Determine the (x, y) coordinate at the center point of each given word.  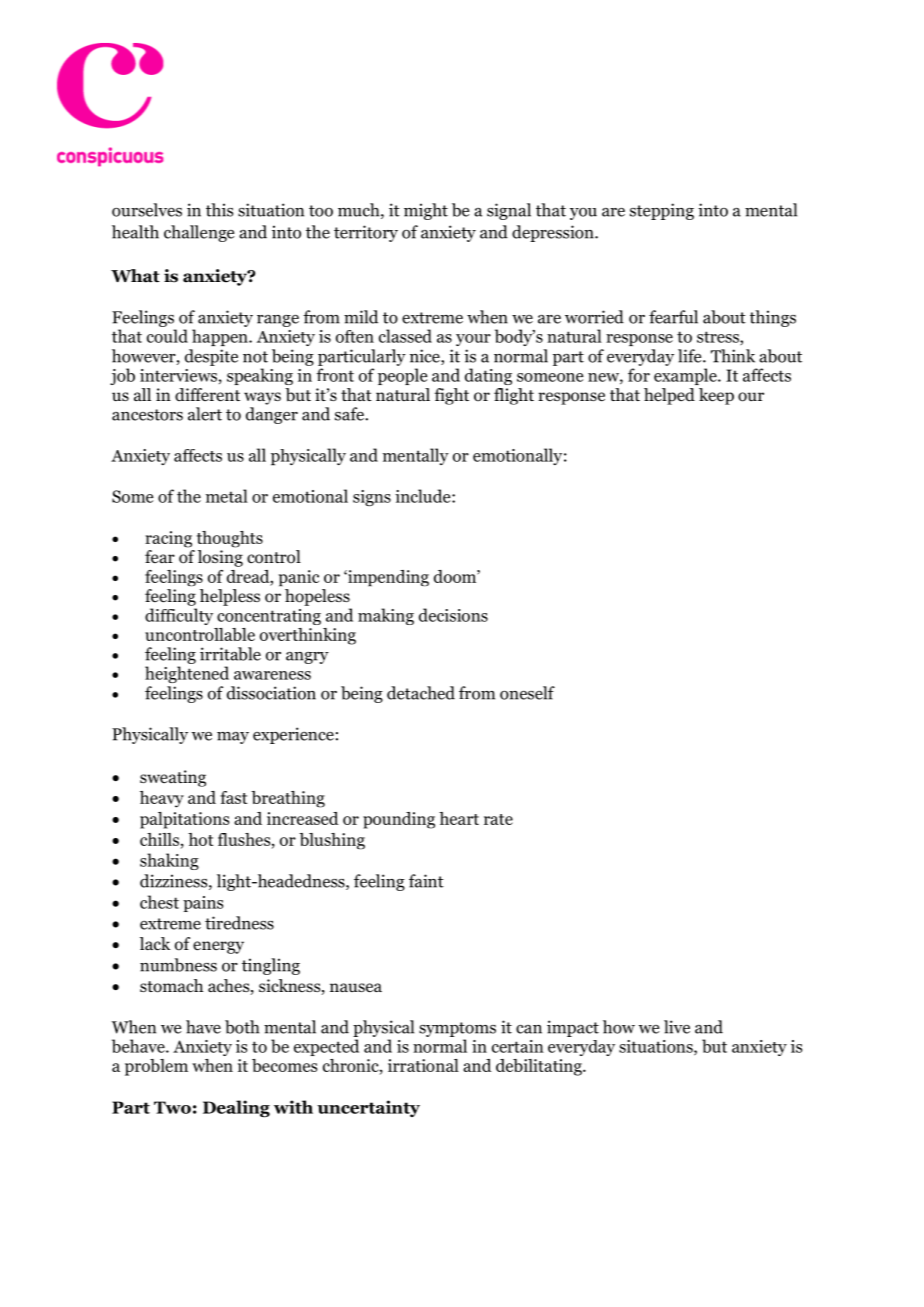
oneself (527, 693)
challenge (199, 233)
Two (172, 1107)
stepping (662, 211)
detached (421, 693)
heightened (187, 674)
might (426, 211)
